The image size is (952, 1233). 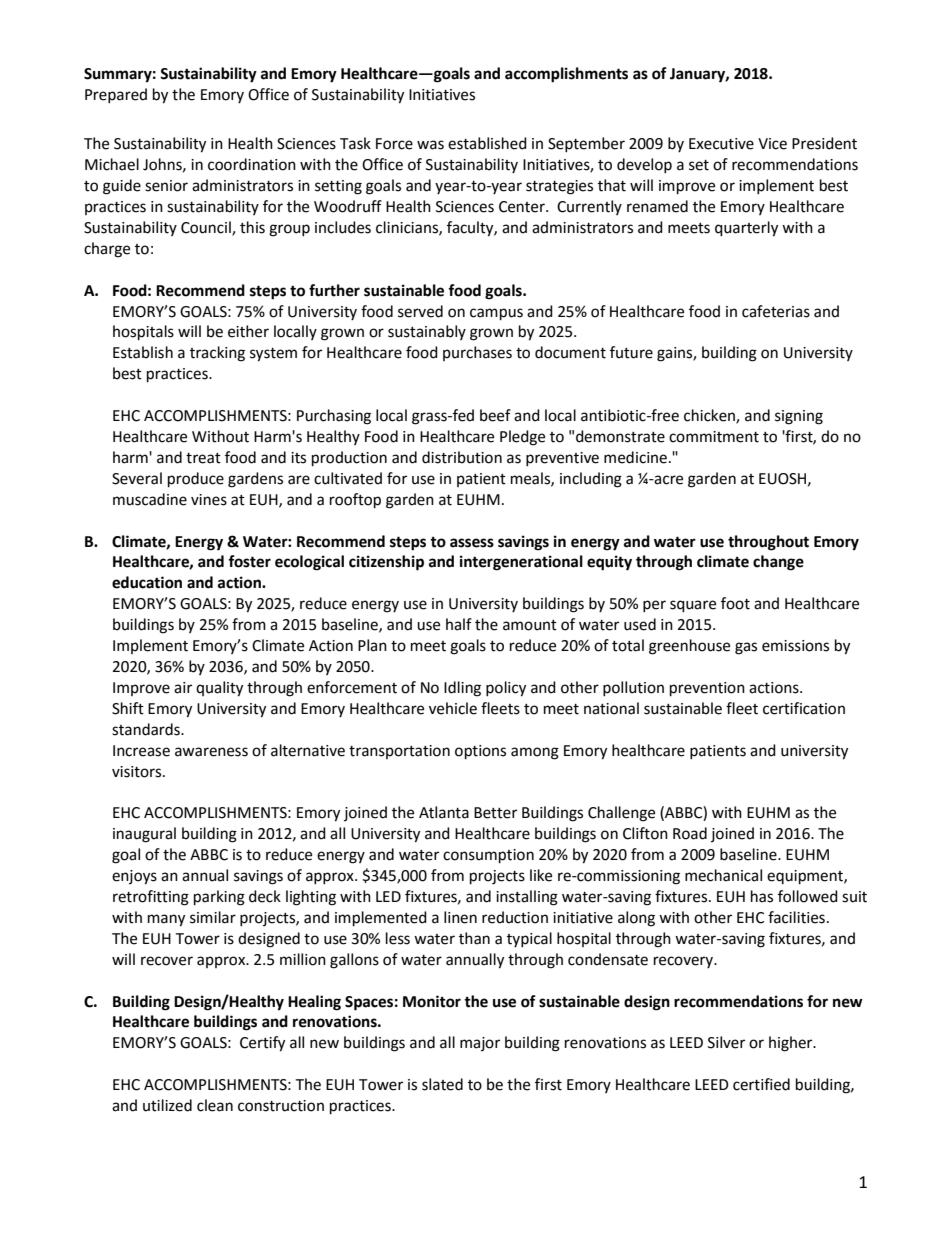 I want to click on clean, so click(x=215, y=1105).
